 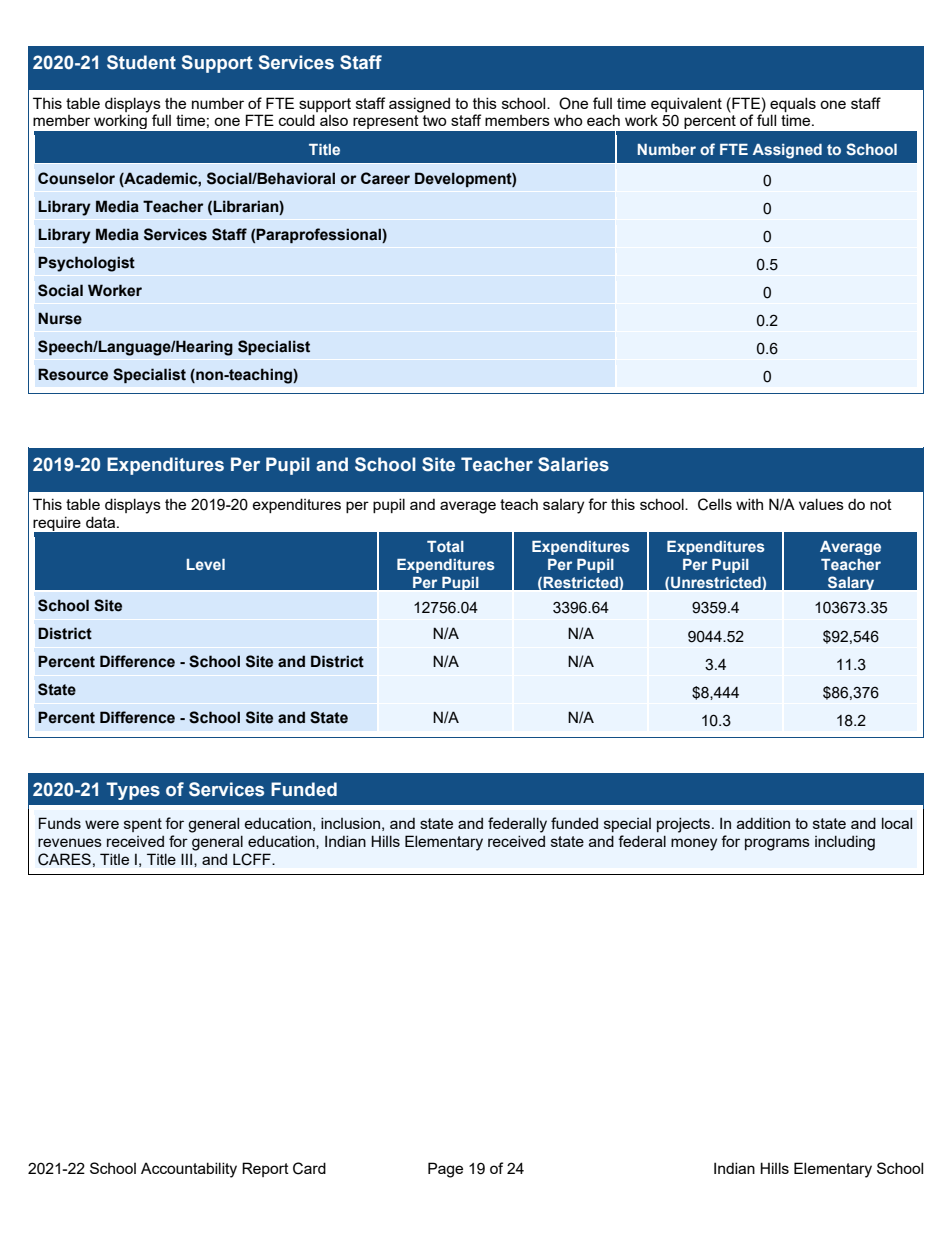 What do you see at coordinates (694, 844) in the screenshot?
I see `money` at bounding box center [694, 844].
